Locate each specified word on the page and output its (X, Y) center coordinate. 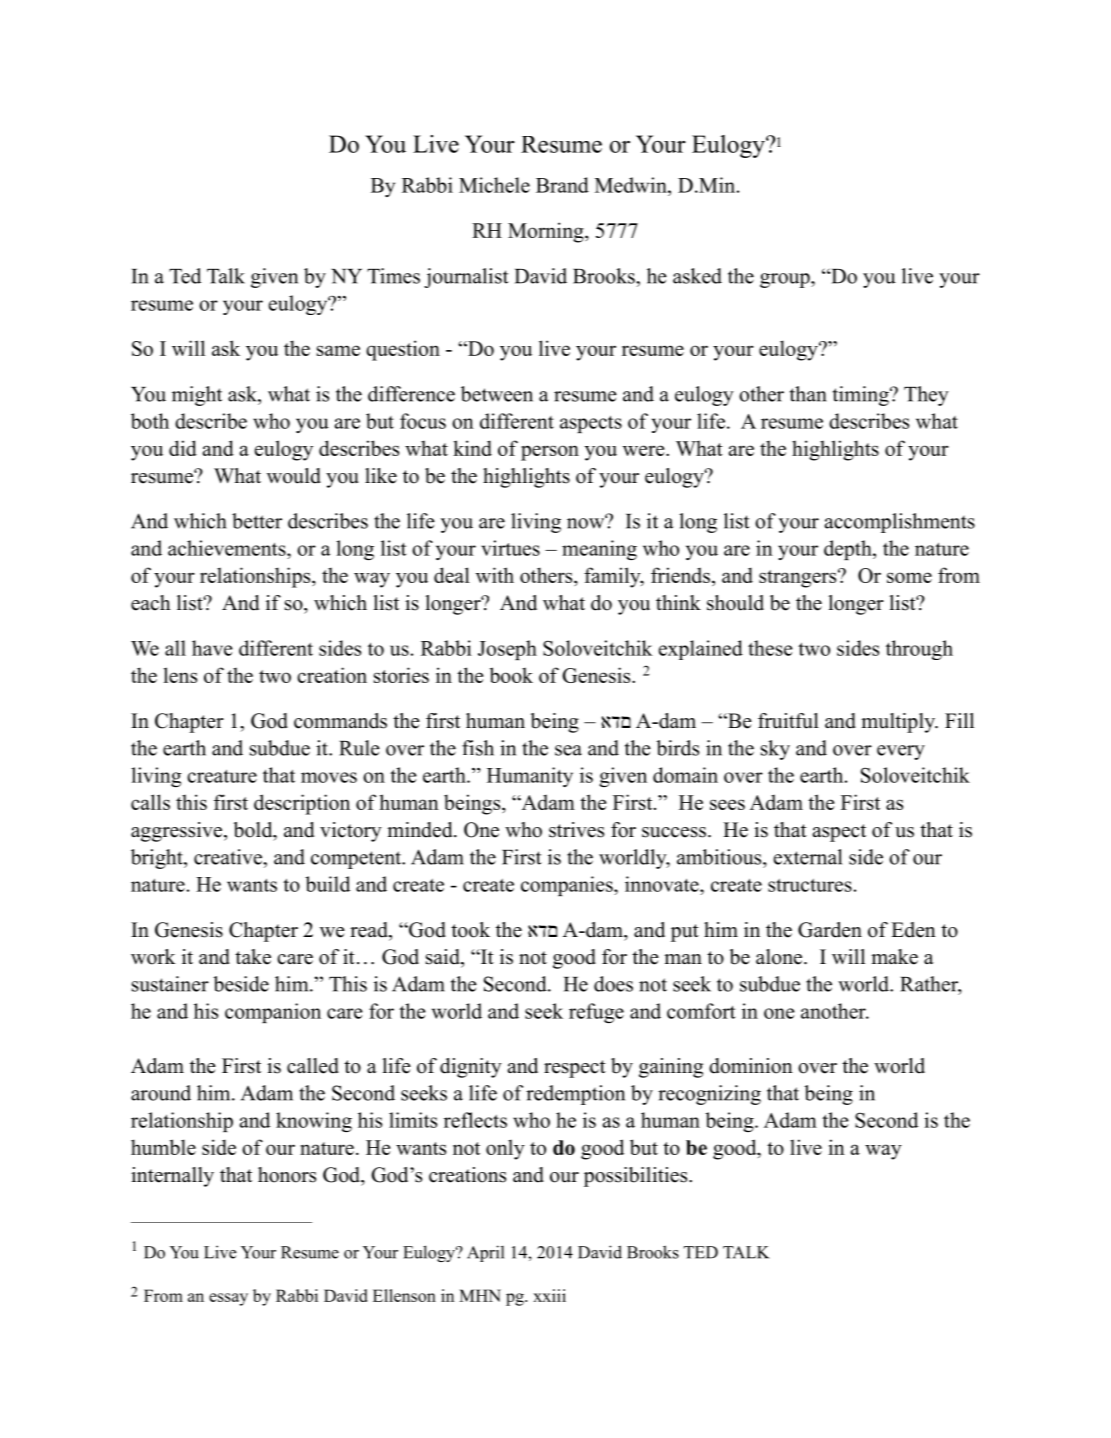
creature (222, 776)
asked (697, 276)
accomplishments (900, 523)
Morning (547, 232)
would (294, 476)
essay (228, 1299)
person (550, 453)
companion (273, 1013)
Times (393, 276)
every (901, 752)
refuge (596, 1013)
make (894, 957)
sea (568, 750)
